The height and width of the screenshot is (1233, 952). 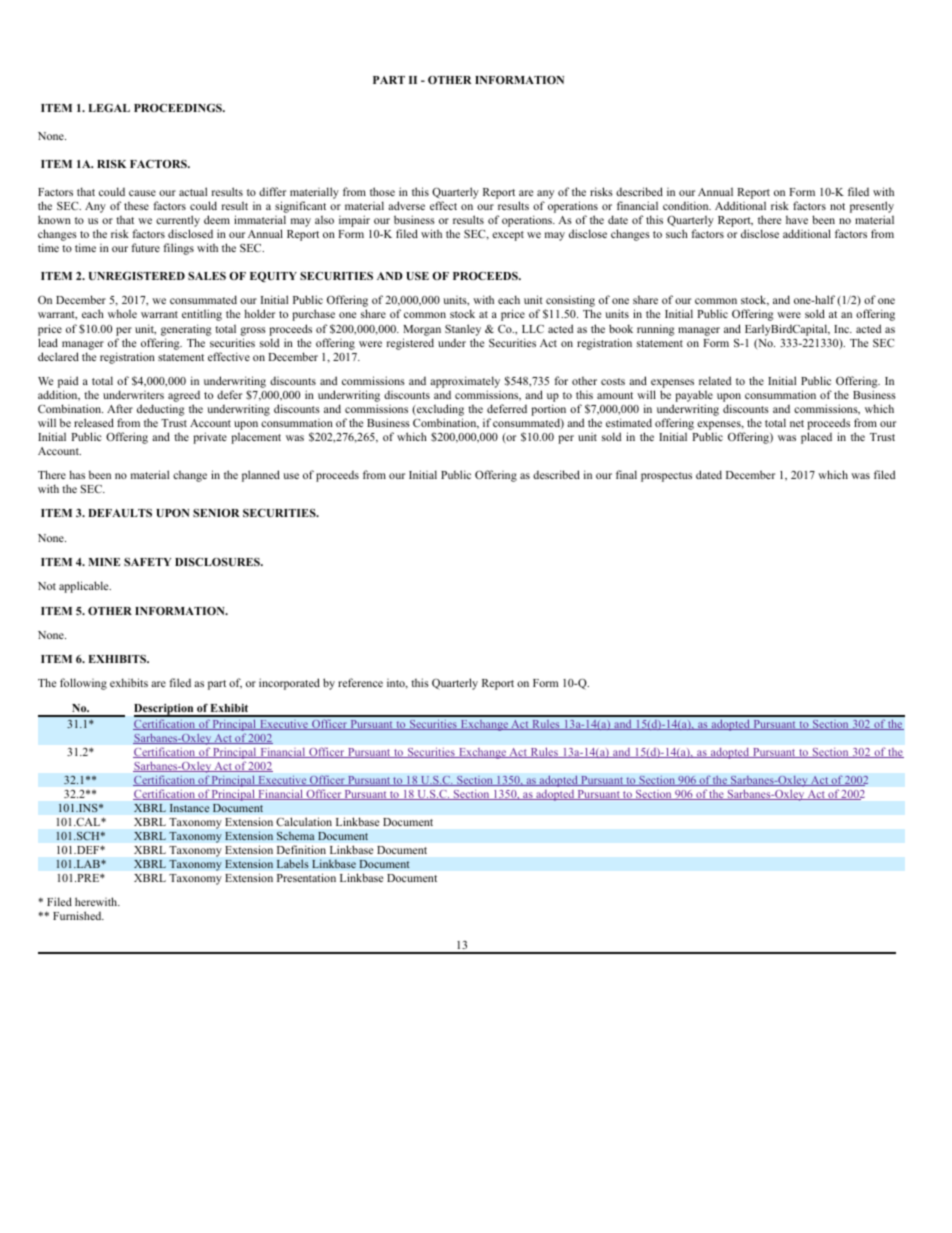 What do you see at coordinates (306, 877) in the screenshot?
I see `Presentation` at bounding box center [306, 877].
